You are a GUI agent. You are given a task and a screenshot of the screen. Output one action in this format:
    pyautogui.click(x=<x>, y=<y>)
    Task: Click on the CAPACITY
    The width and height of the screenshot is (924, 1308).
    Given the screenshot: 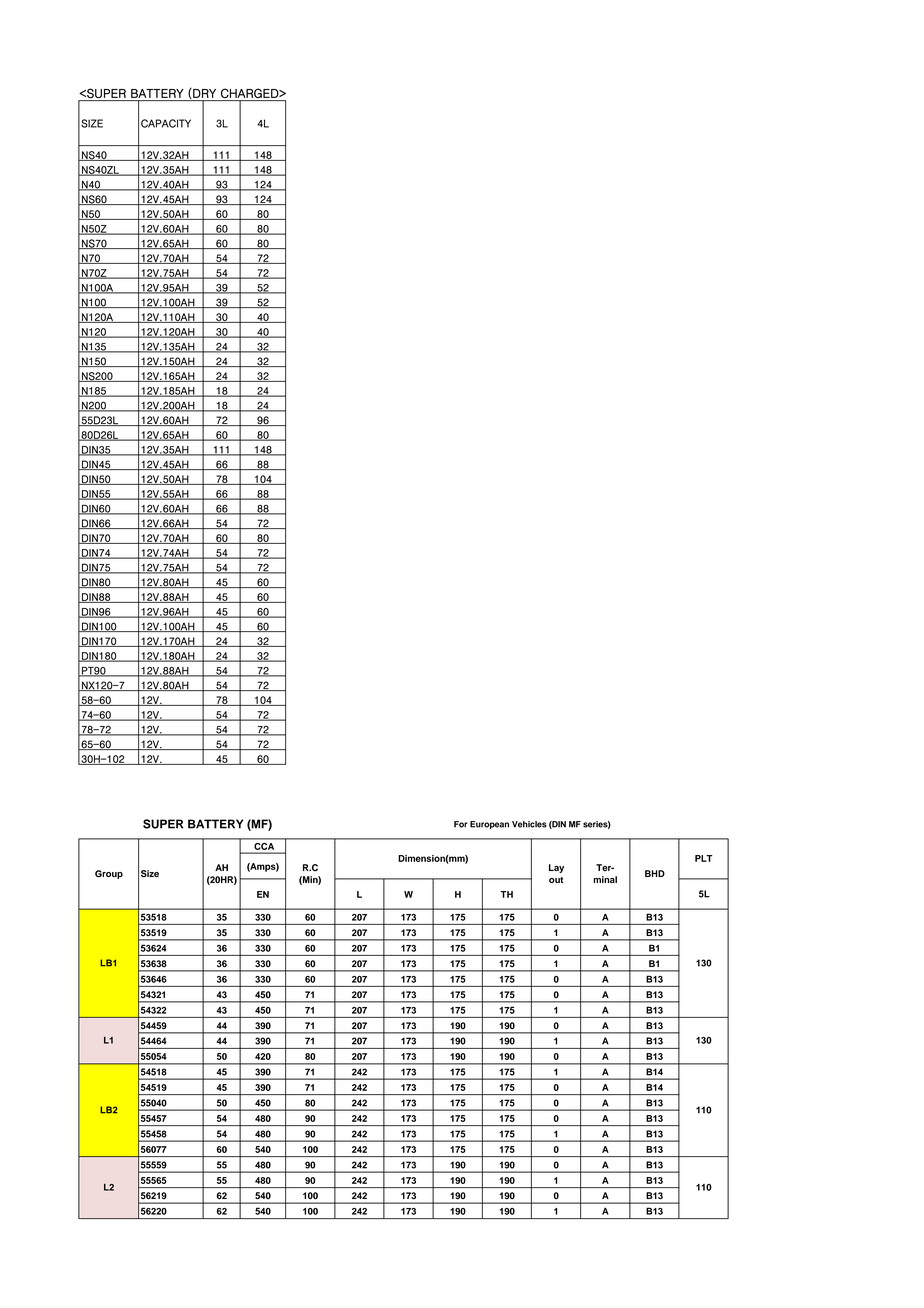 What is the action you would take?
    pyautogui.click(x=166, y=123)
